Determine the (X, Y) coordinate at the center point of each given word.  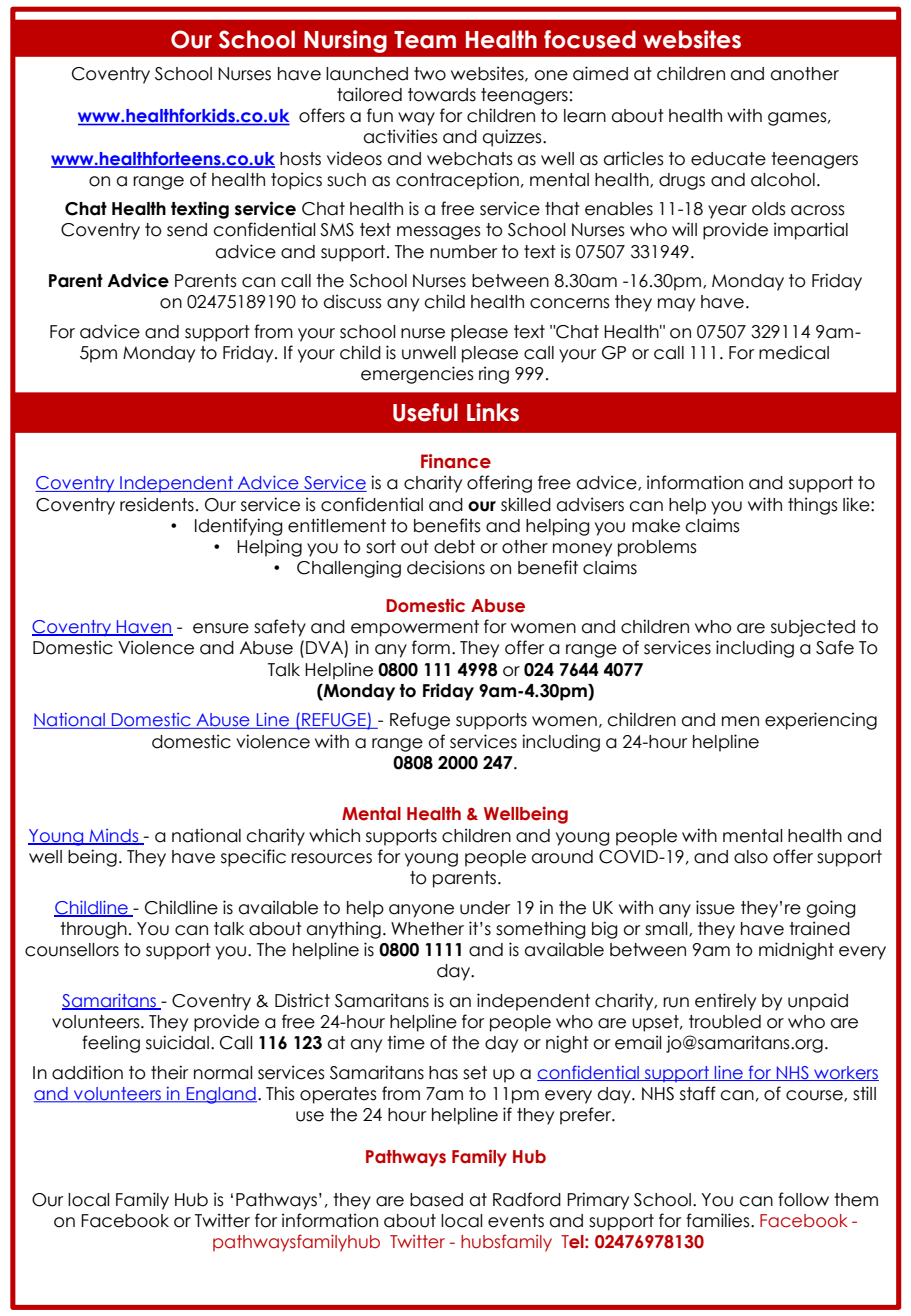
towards (442, 95)
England (221, 1095)
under (485, 908)
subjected (813, 628)
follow (803, 1199)
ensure (221, 628)
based (436, 1200)
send (187, 230)
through (93, 930)
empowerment (415, 628)
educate (728, 159)
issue (715, 907)
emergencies (417, 375)
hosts (300, 159)
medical (794, 352)
